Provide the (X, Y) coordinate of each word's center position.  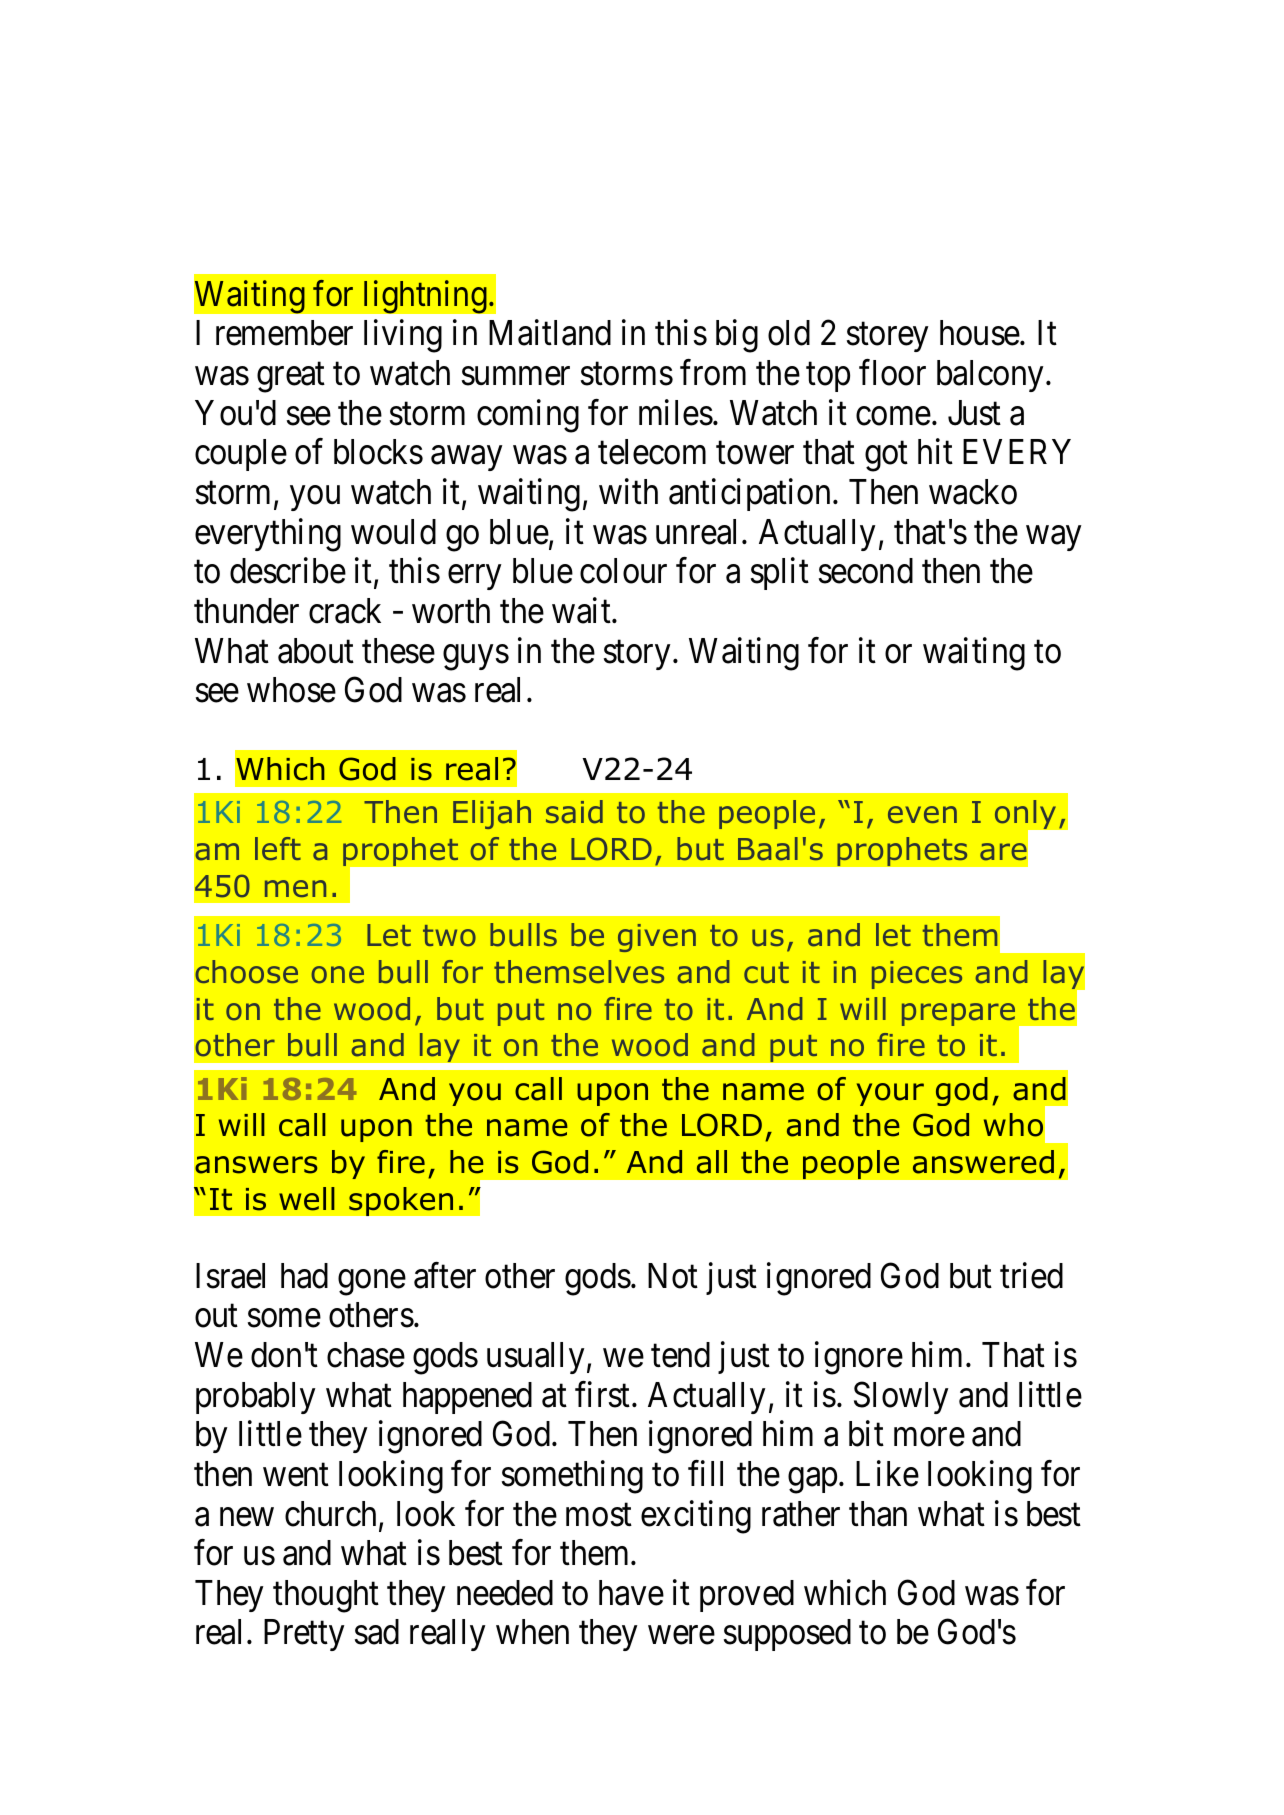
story (637, 655)
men (295, 888)
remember (284, 333)
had (304, 1276)
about (316, 651)
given (657, 938)
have (631, 1593)
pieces (917, 975)
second (866, 571)
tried (1031, 1275)
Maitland (550, 333)
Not (673, 1276)
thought (326, 1596)
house (980, 333)
